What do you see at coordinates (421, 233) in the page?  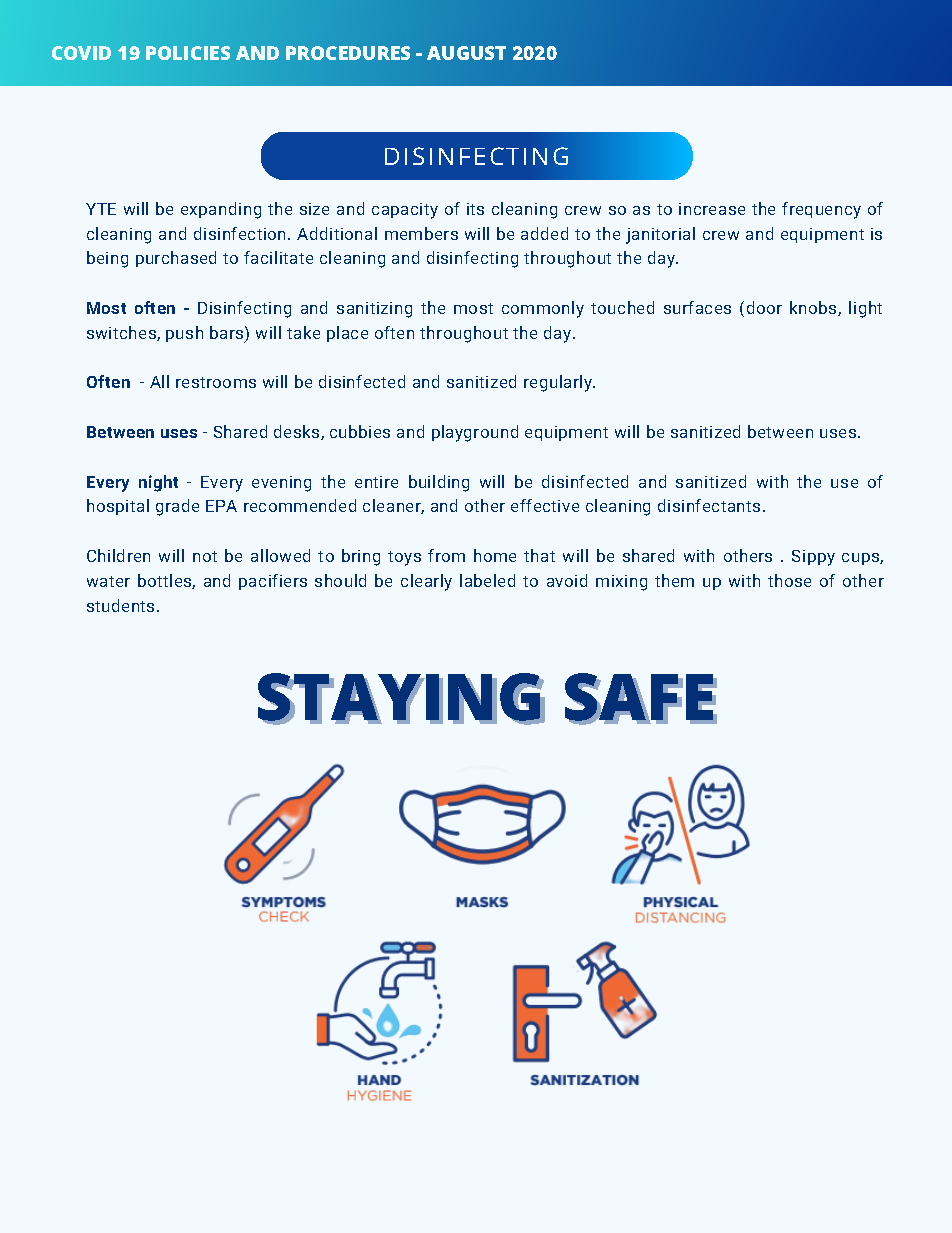 I see `members` at bounding box center [421, 233].
